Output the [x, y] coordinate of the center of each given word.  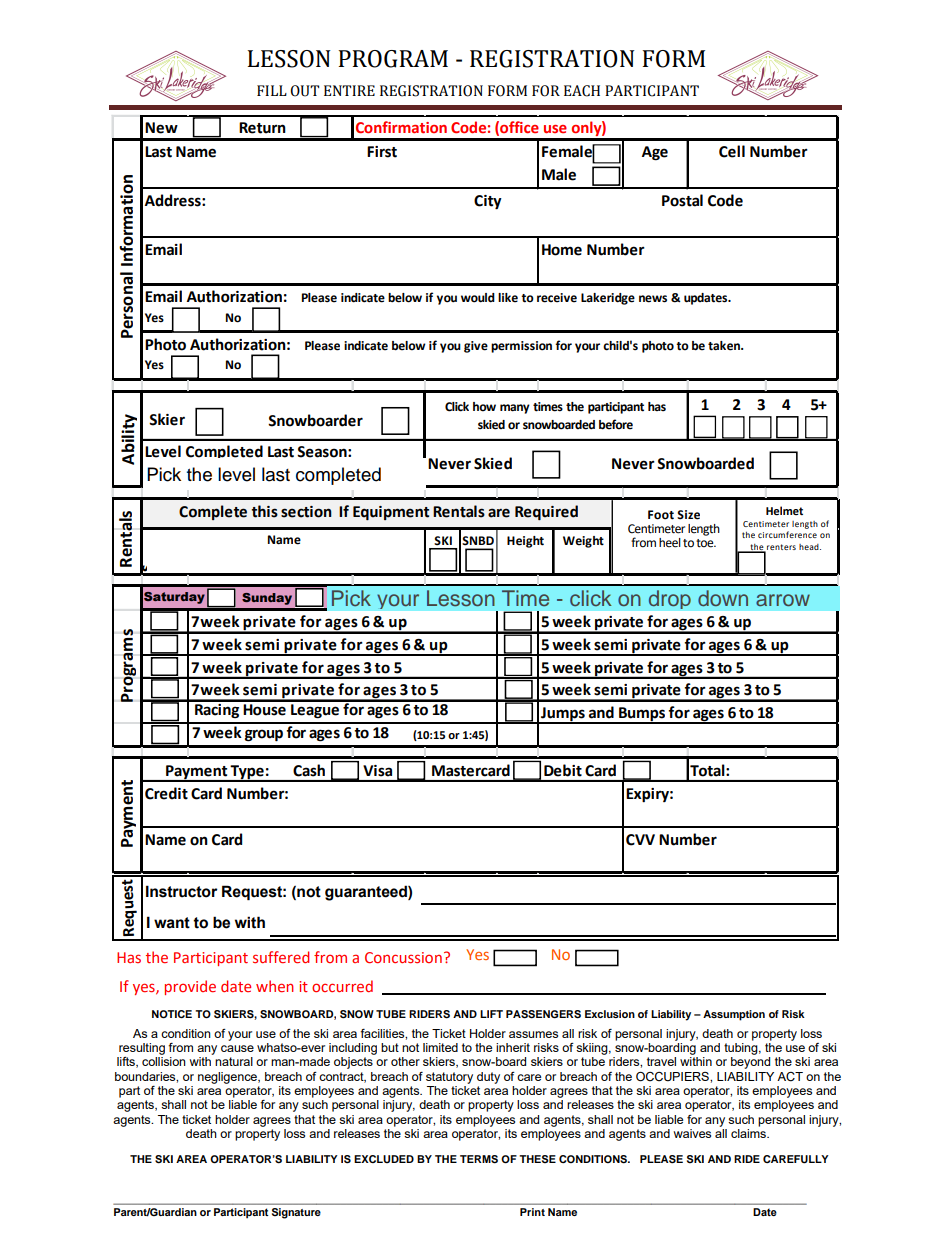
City [488, 202]
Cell [732, 151]
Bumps [642, 715]
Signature [296, 1213]
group [264, 735]
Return [262, 128]
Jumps [563, 715]
